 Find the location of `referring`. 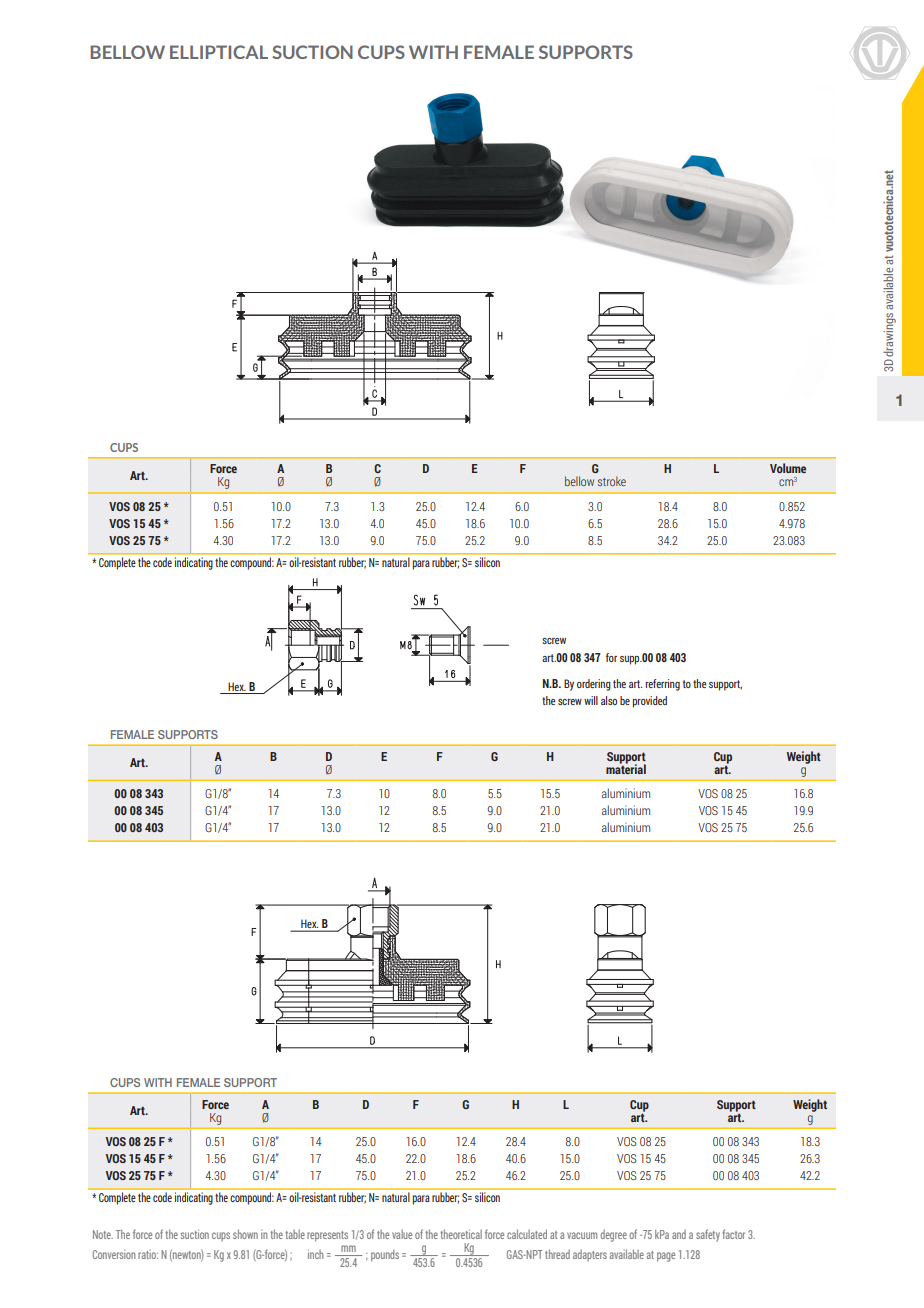

referring is located at coordinates (663, 685).
